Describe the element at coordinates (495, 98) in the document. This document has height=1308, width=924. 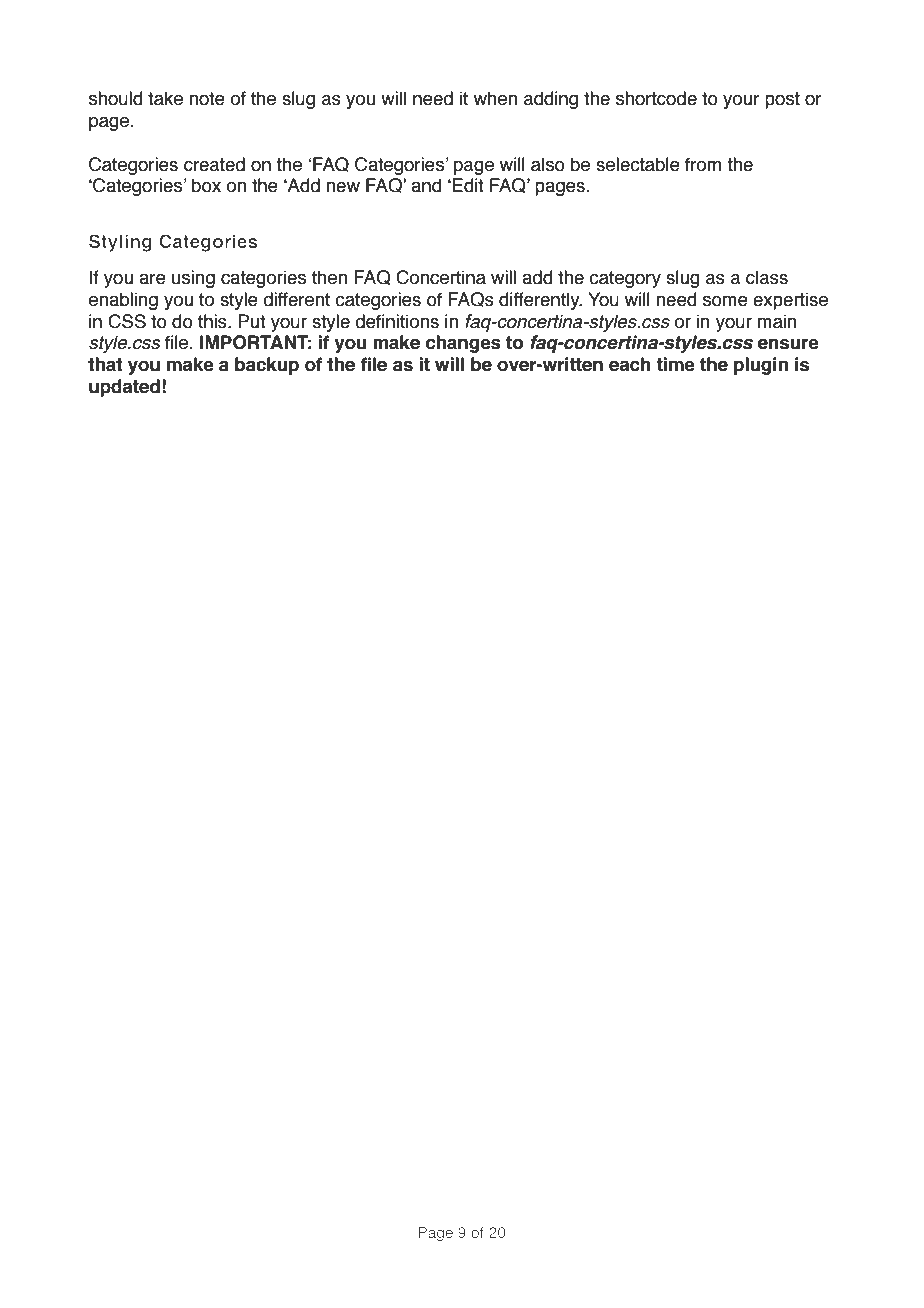
I see `when` at that location.
